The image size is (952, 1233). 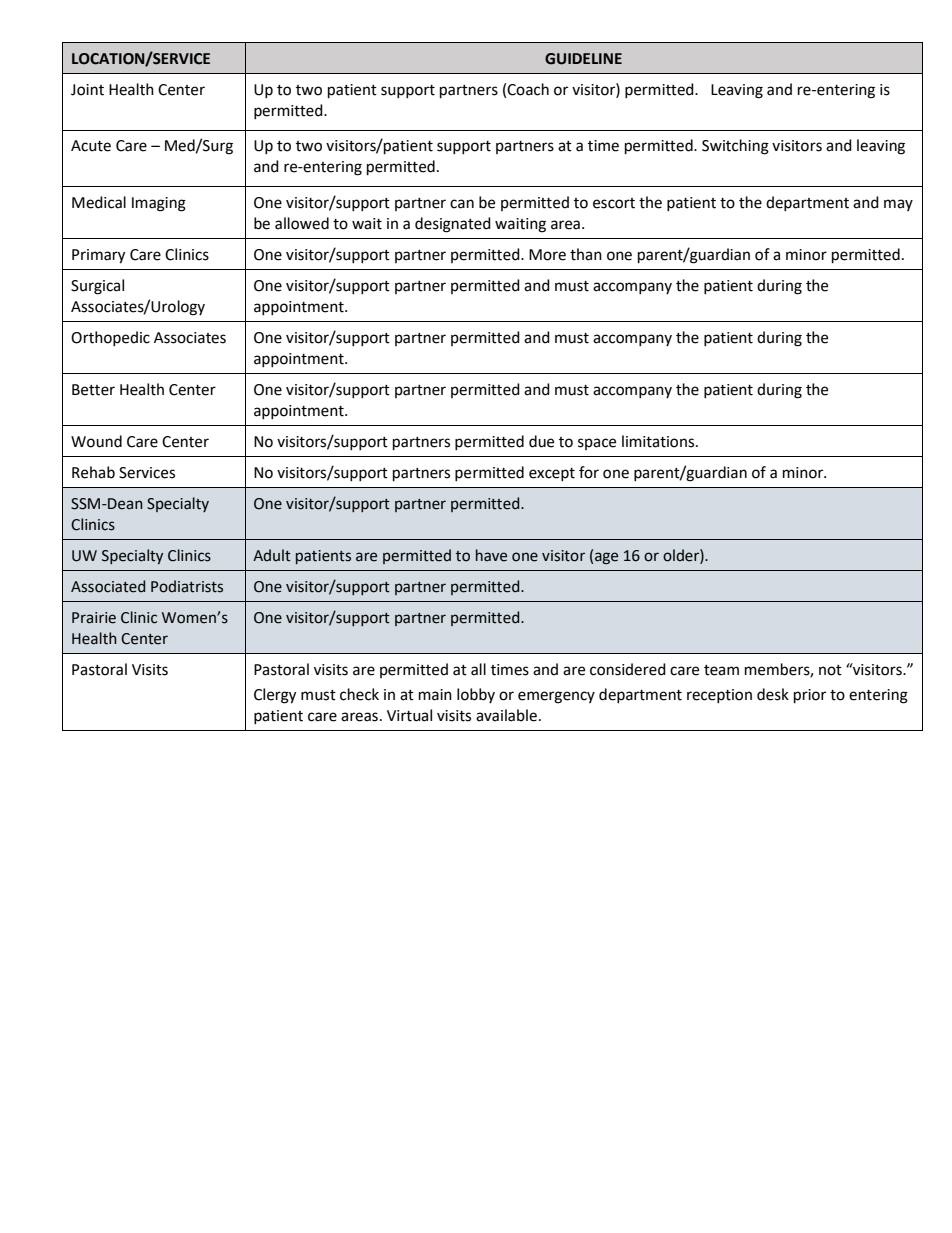 What do you see at coordinates (541, 441) in the document?
I see `due` at bounding box center [541, 441].
